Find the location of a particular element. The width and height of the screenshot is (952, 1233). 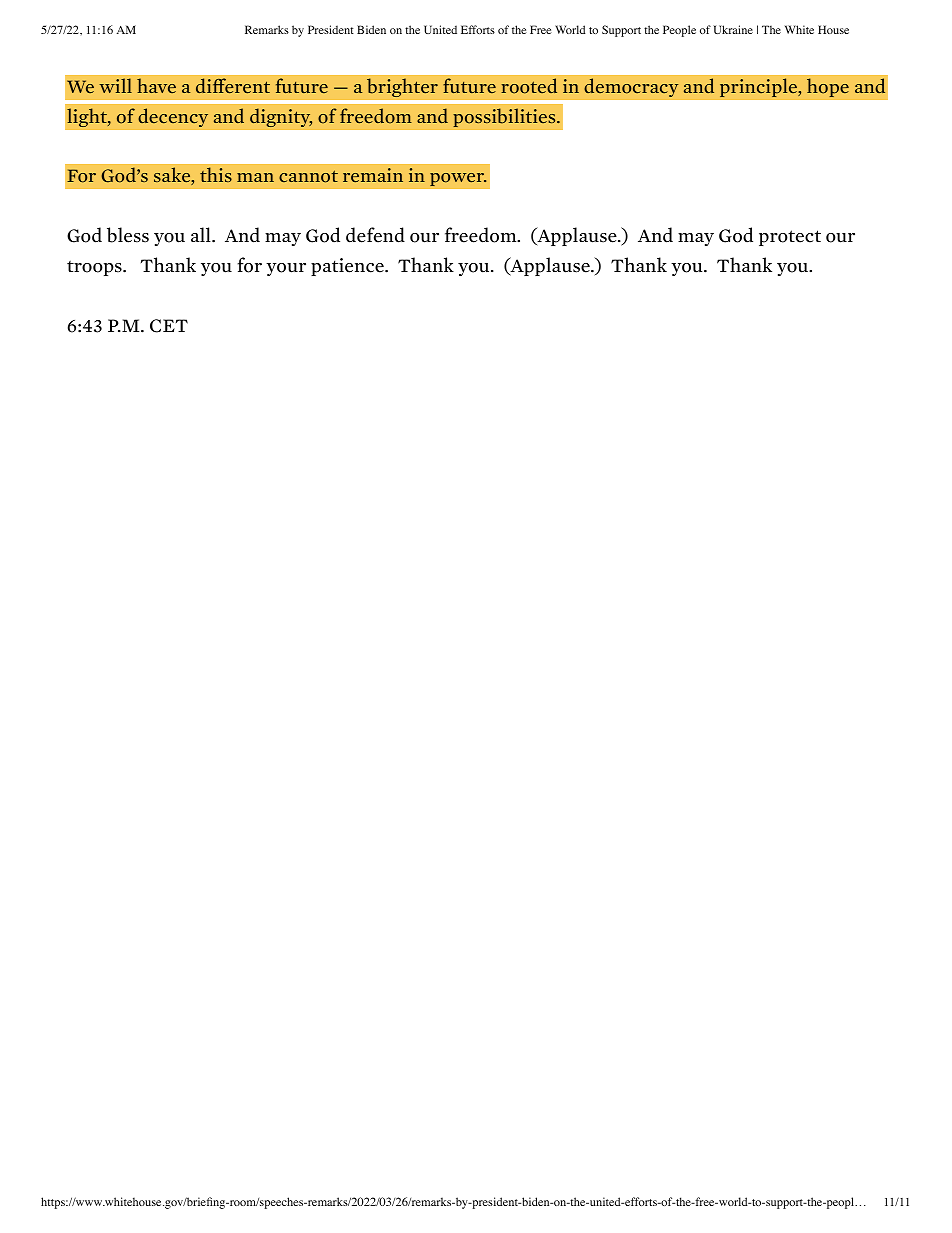

protect is located at coordinates (790, 238).
